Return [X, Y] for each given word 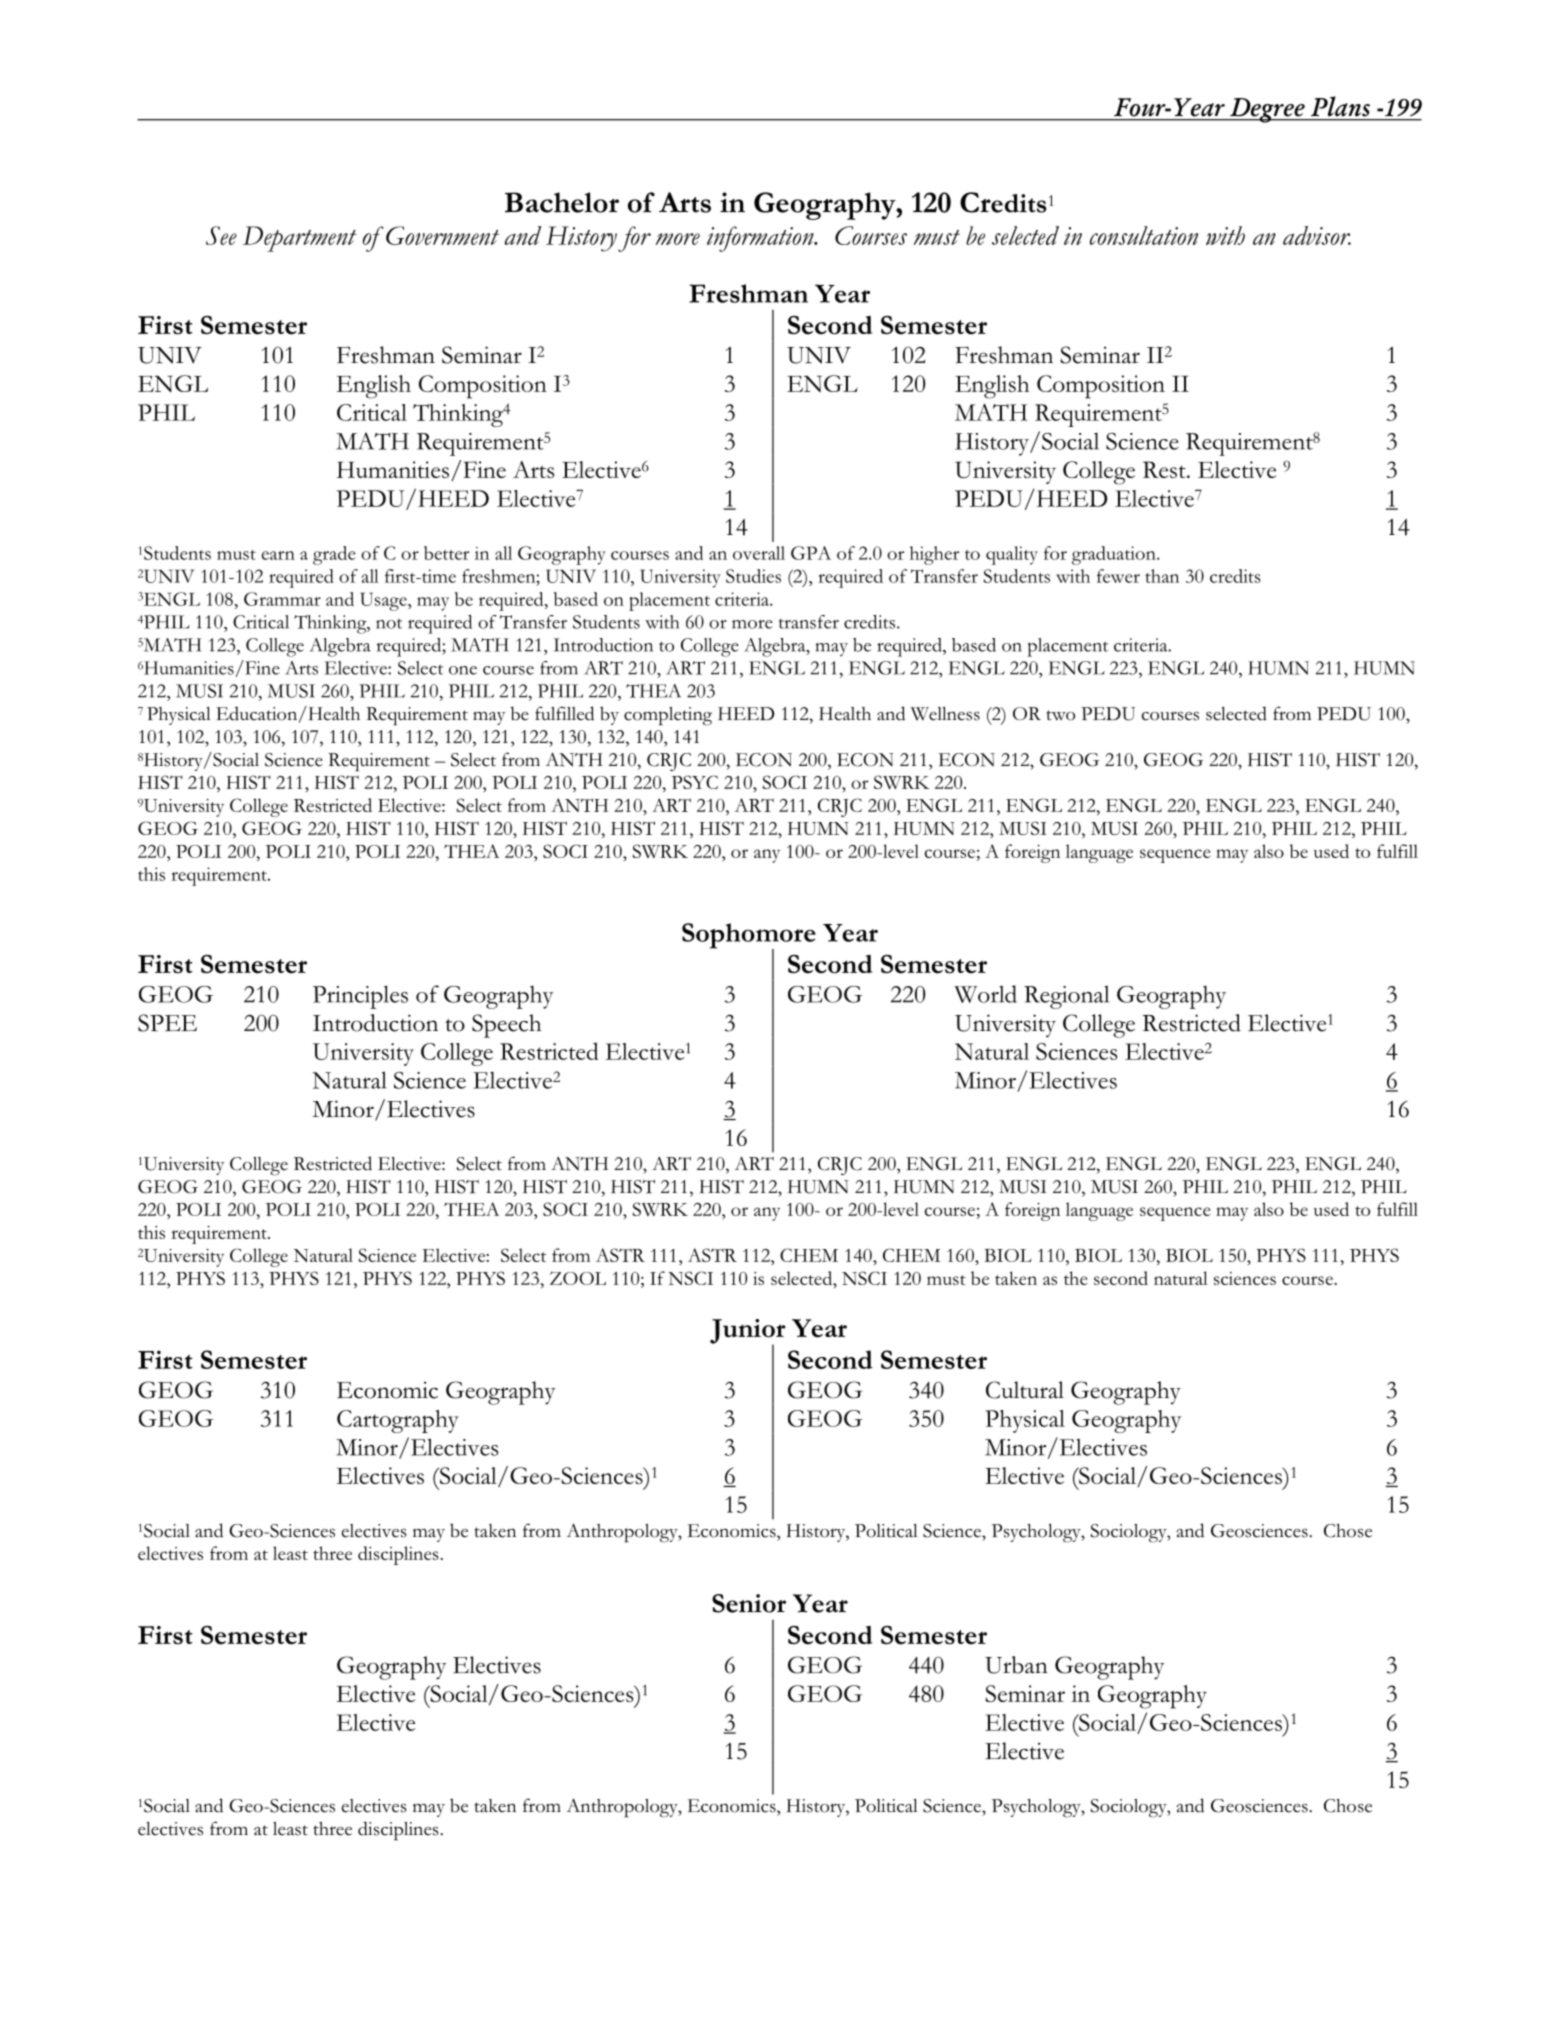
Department [299, 239]
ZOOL [578, 1278]
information [761, 239]
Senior [749, 1603]
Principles [360, 997]
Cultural [1025, 1390]
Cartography [398, 1421]
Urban [1016, 1665]
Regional [1066, 997]
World [985, 994]
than [1162, 576]
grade [334, 555]
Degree [1267, 110]
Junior [748, 1332]
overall [759, 553]
